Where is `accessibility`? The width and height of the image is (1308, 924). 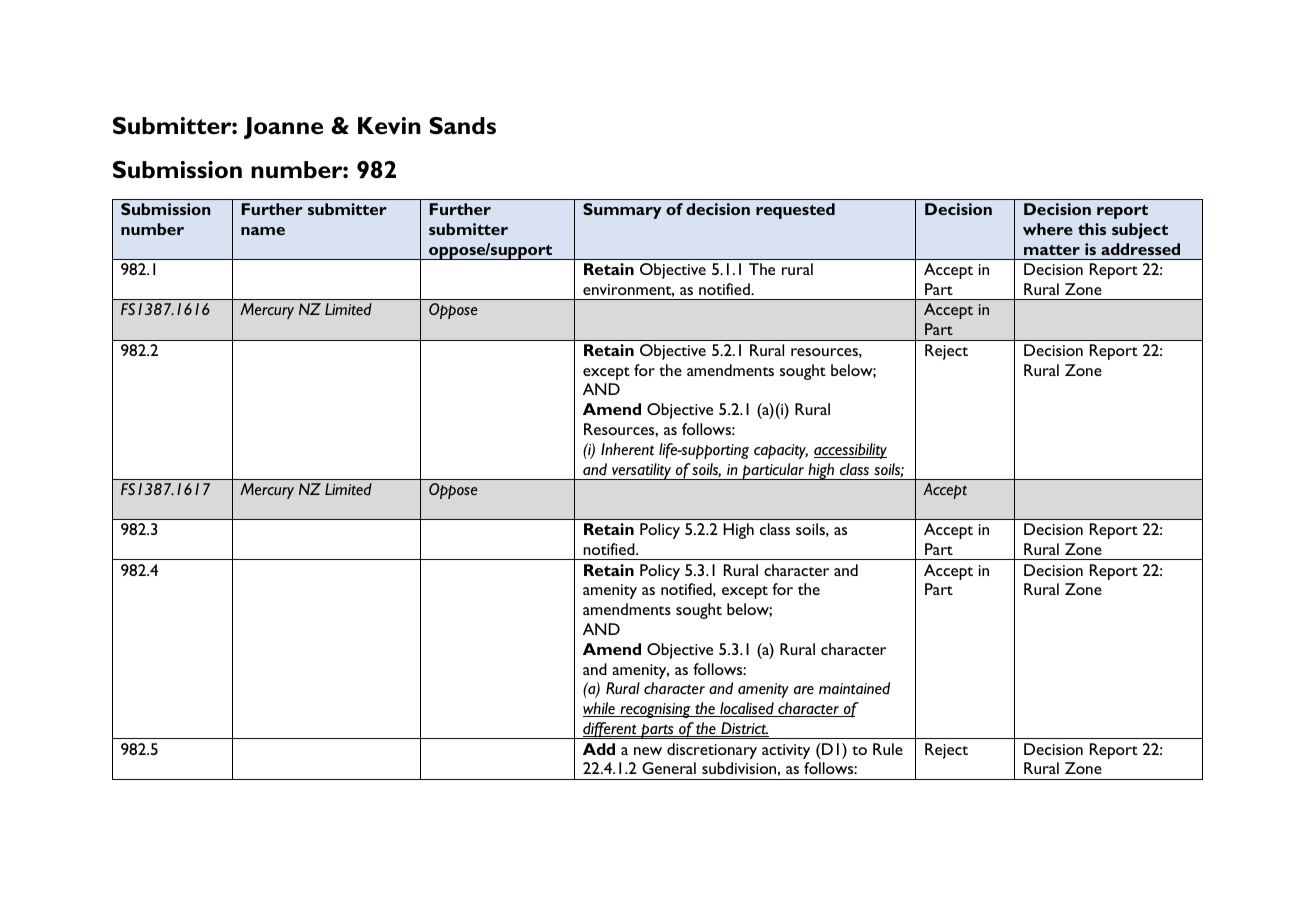
accessibility is located at coordinates (850, 451).
